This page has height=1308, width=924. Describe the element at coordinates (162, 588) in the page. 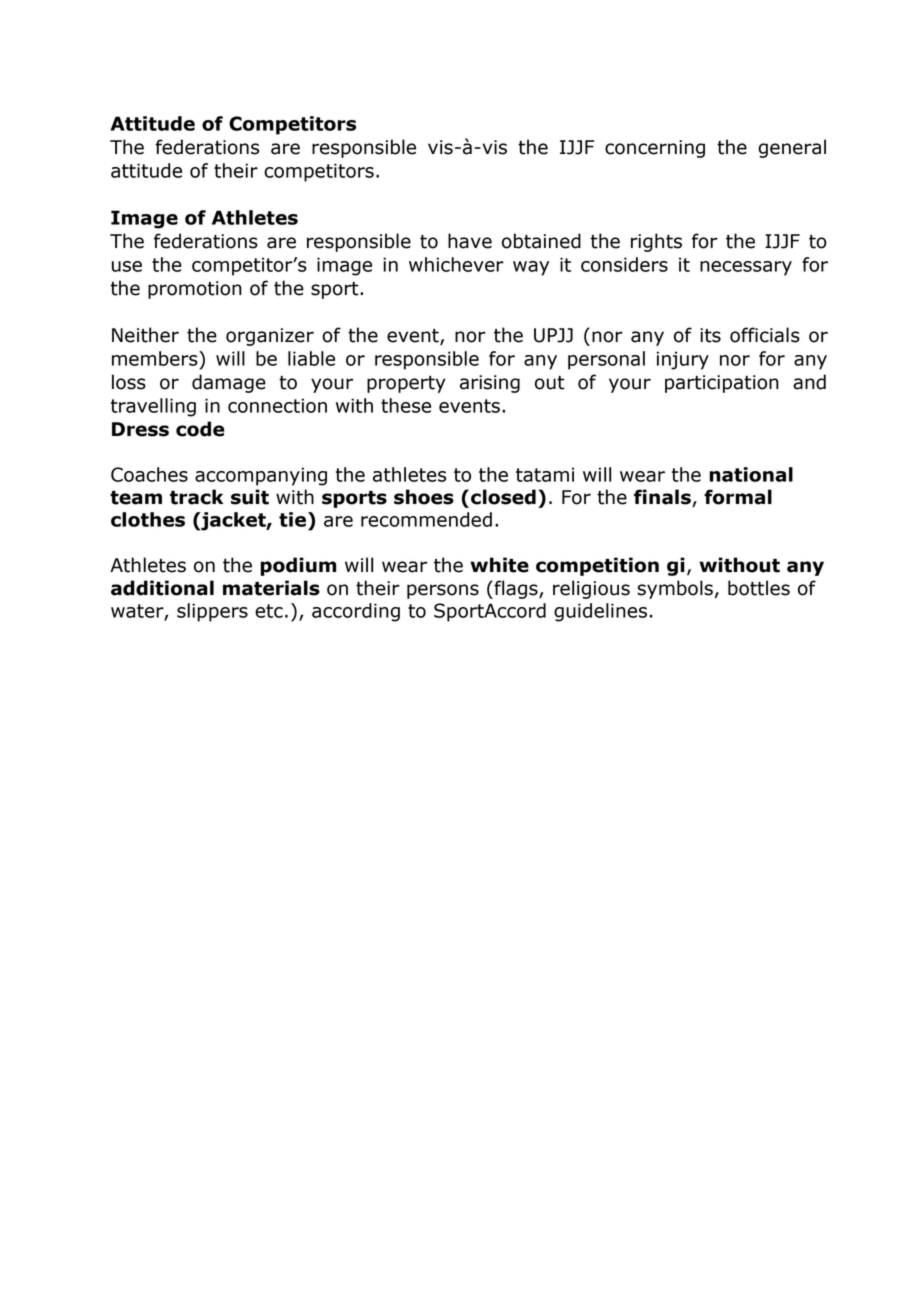

I see `additional` at that location.
